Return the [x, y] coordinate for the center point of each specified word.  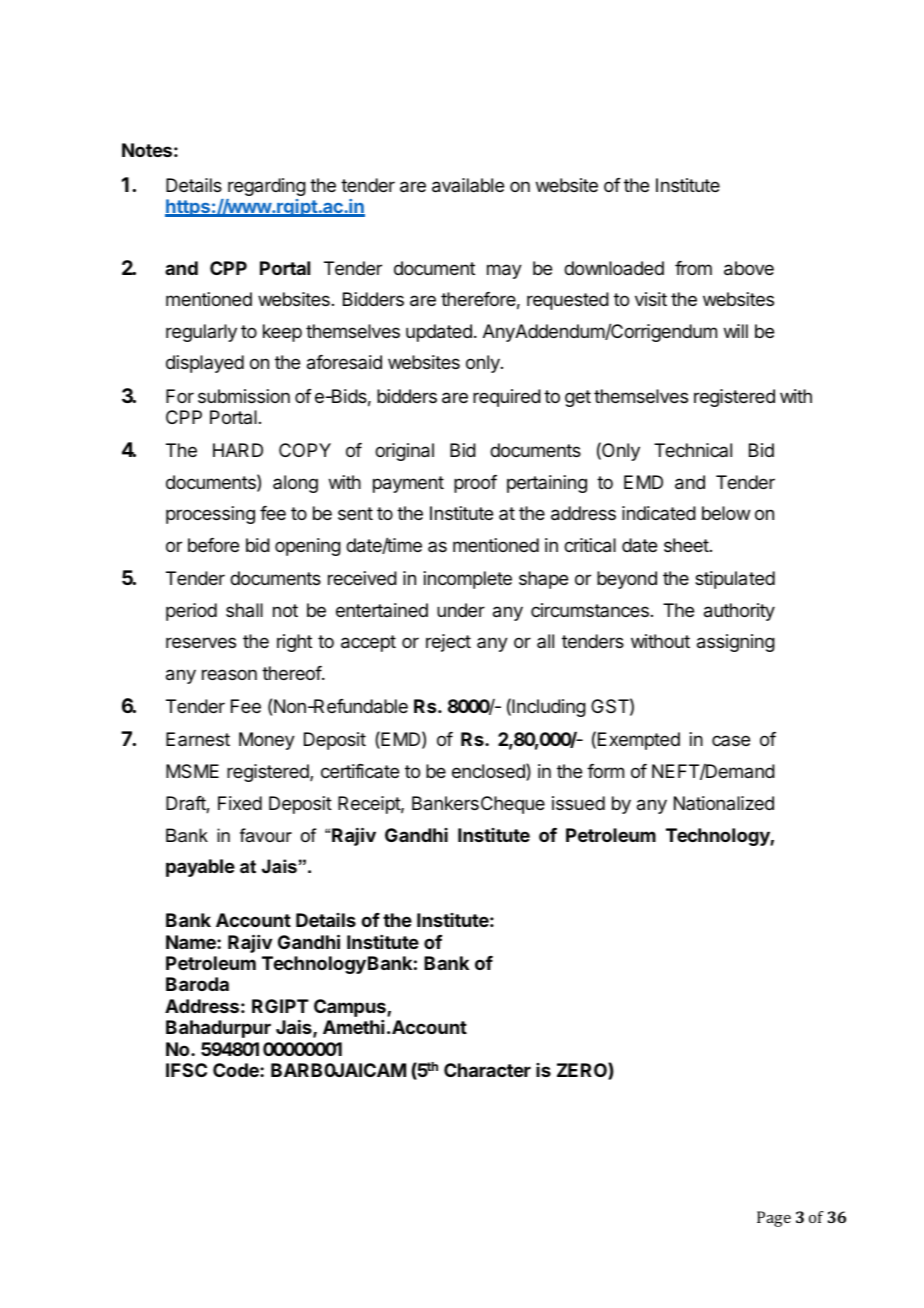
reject [448, 643]
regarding [267, 187]
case [731, 740]
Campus [351, 1008]
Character [487, 1070]
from [693, 268]
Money [267, 741]
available [468, 185]
